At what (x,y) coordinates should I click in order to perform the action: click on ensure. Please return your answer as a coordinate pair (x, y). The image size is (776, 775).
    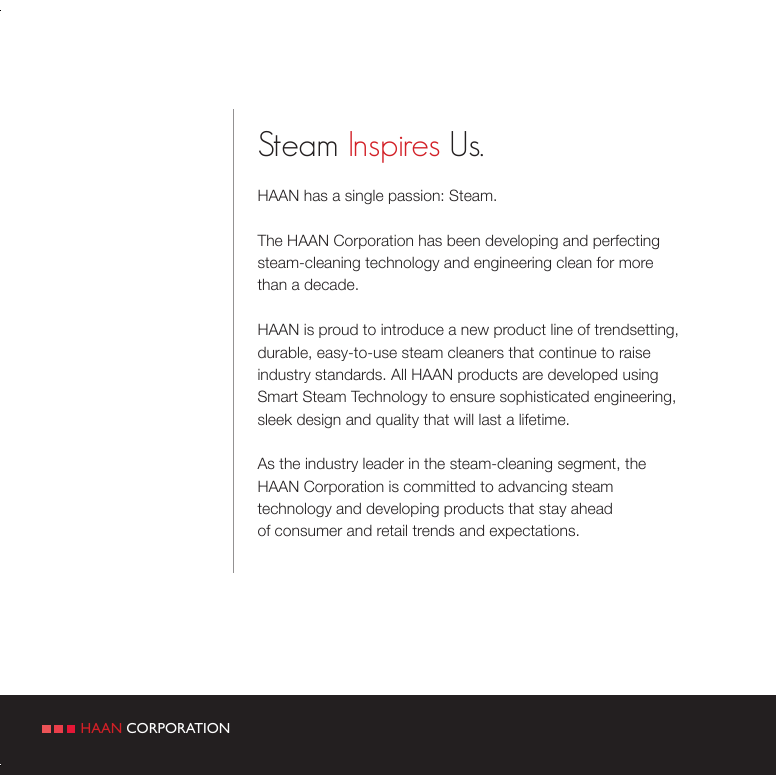
    Looking at the image, I should click on (472, 397).
